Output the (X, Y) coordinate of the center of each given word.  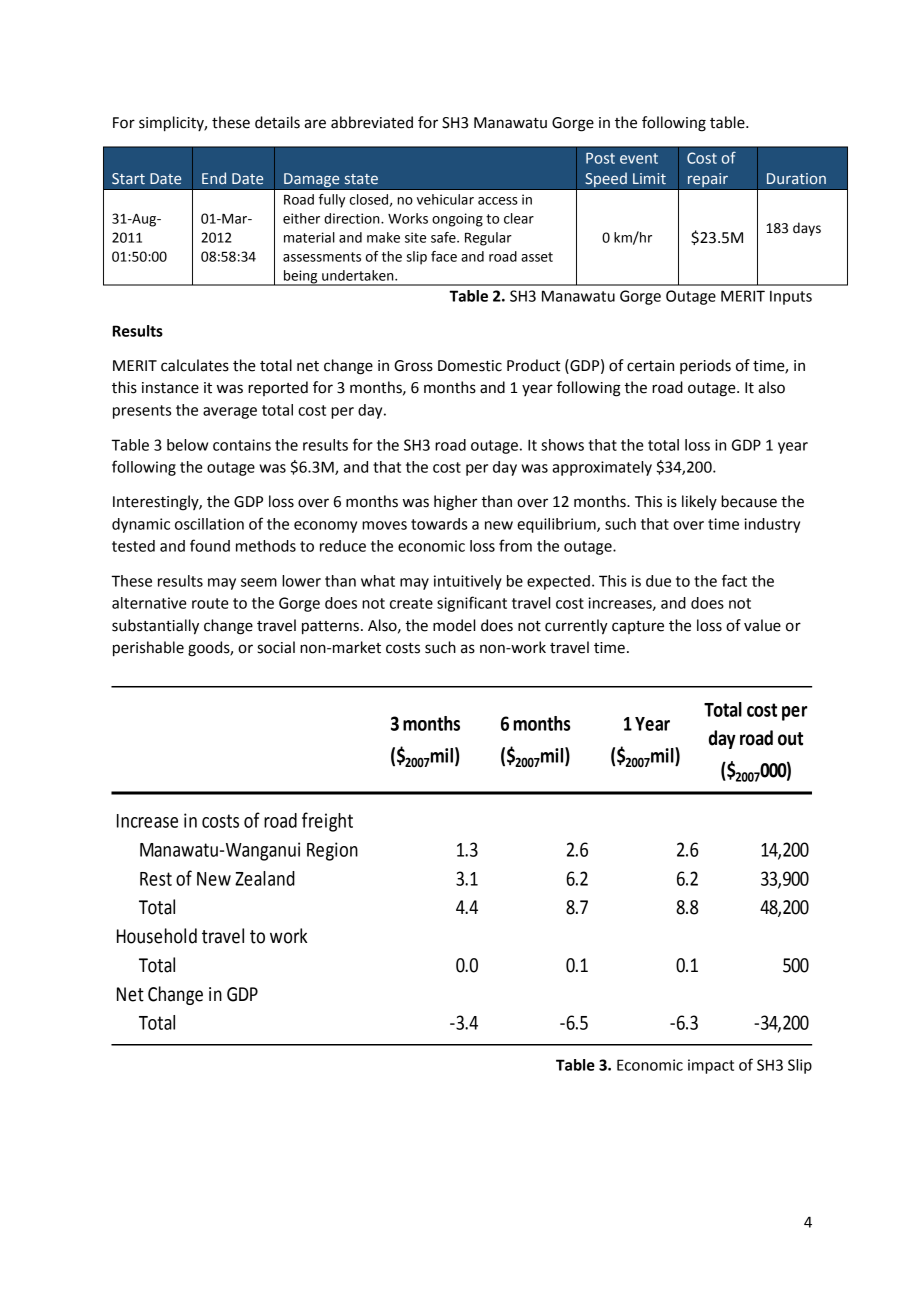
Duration (796, 178)
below (187, 445)
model (454, 625)
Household (157, 936)
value (762, 625)
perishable (148, 649)
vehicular (445, 199)
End (214, 178)
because (749, 501)
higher (456, 503)
